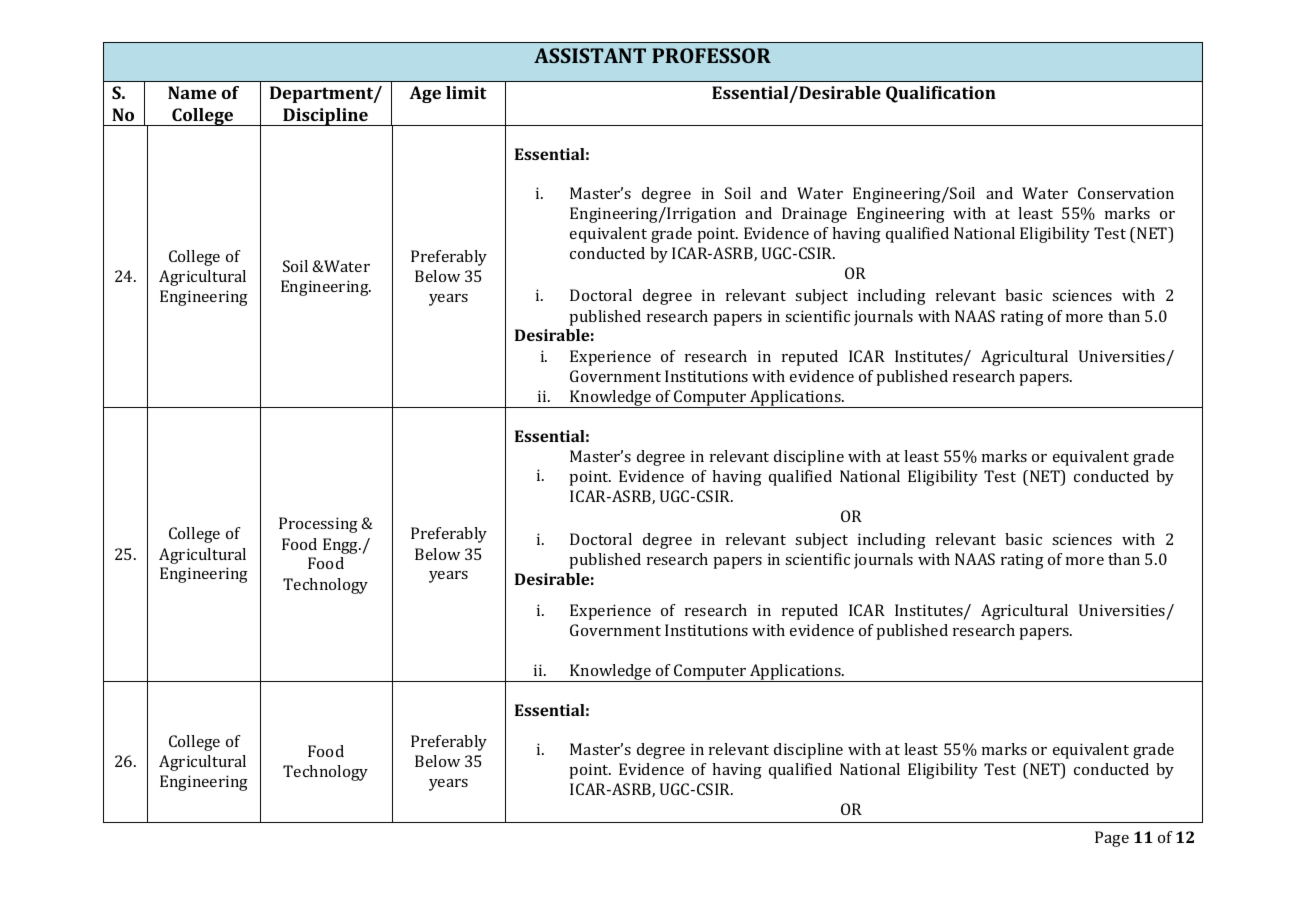  I want to click on Qualification, so click(941, 94).
